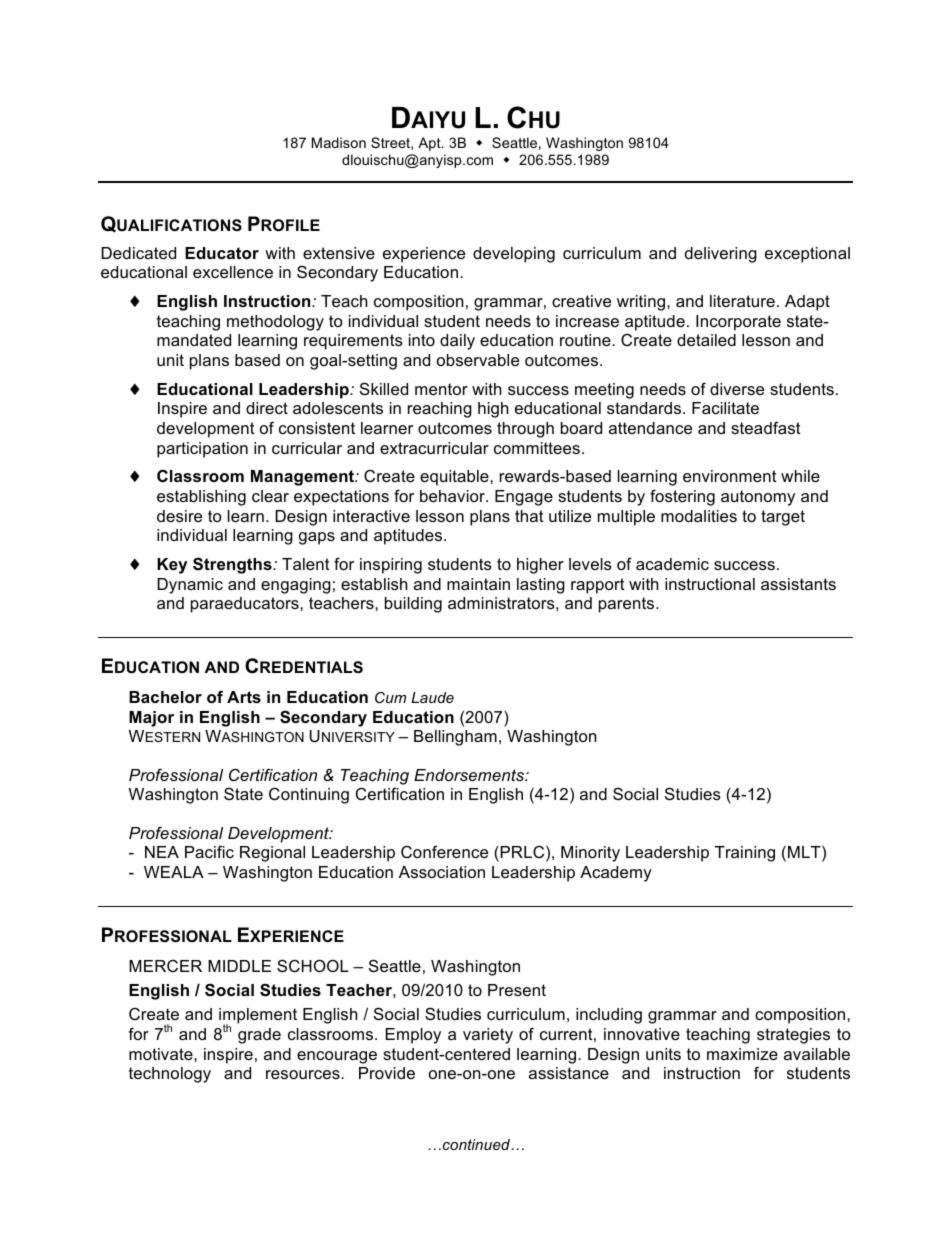 The width and height of the document is (952, 1233). What do you see at coordinates (339, 142) in the document?
I see `Madison` at bounding box center [339, 142].
